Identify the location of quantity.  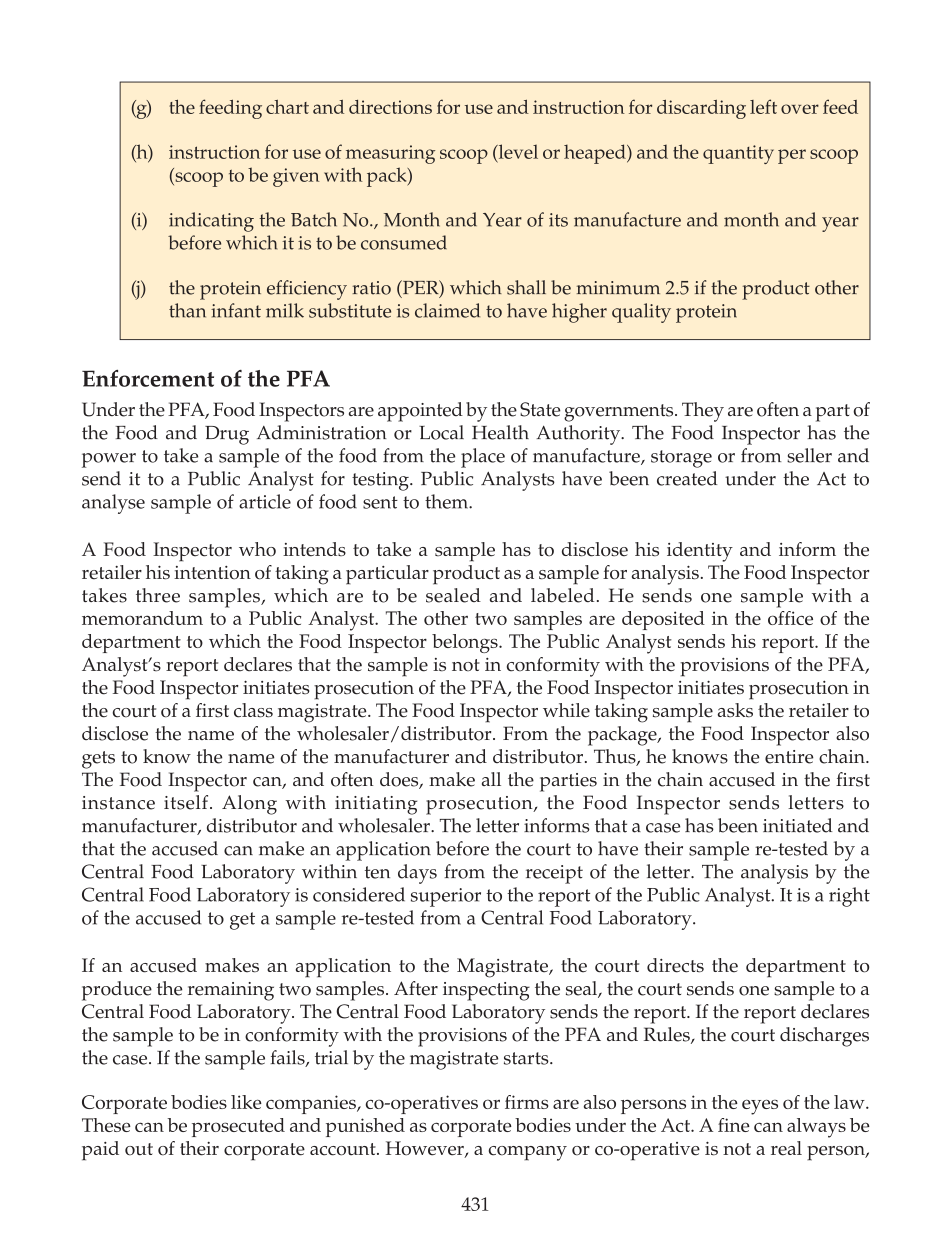
(738, 154).
